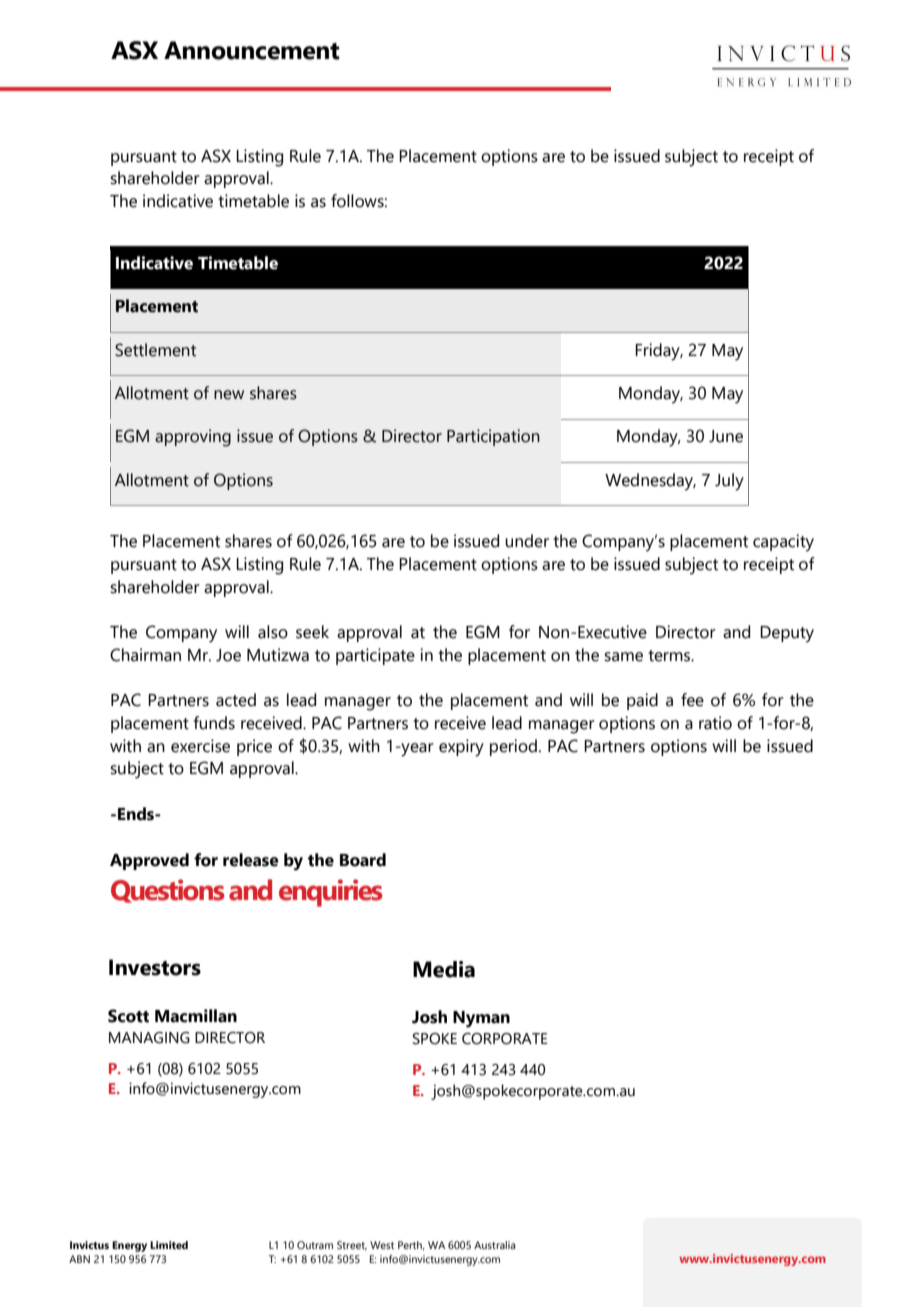 This image has width=924, height=1307. What do you see at coordinates (495, 1245) in the image?
I see `Australia` at bounding box center [495, 1245].
